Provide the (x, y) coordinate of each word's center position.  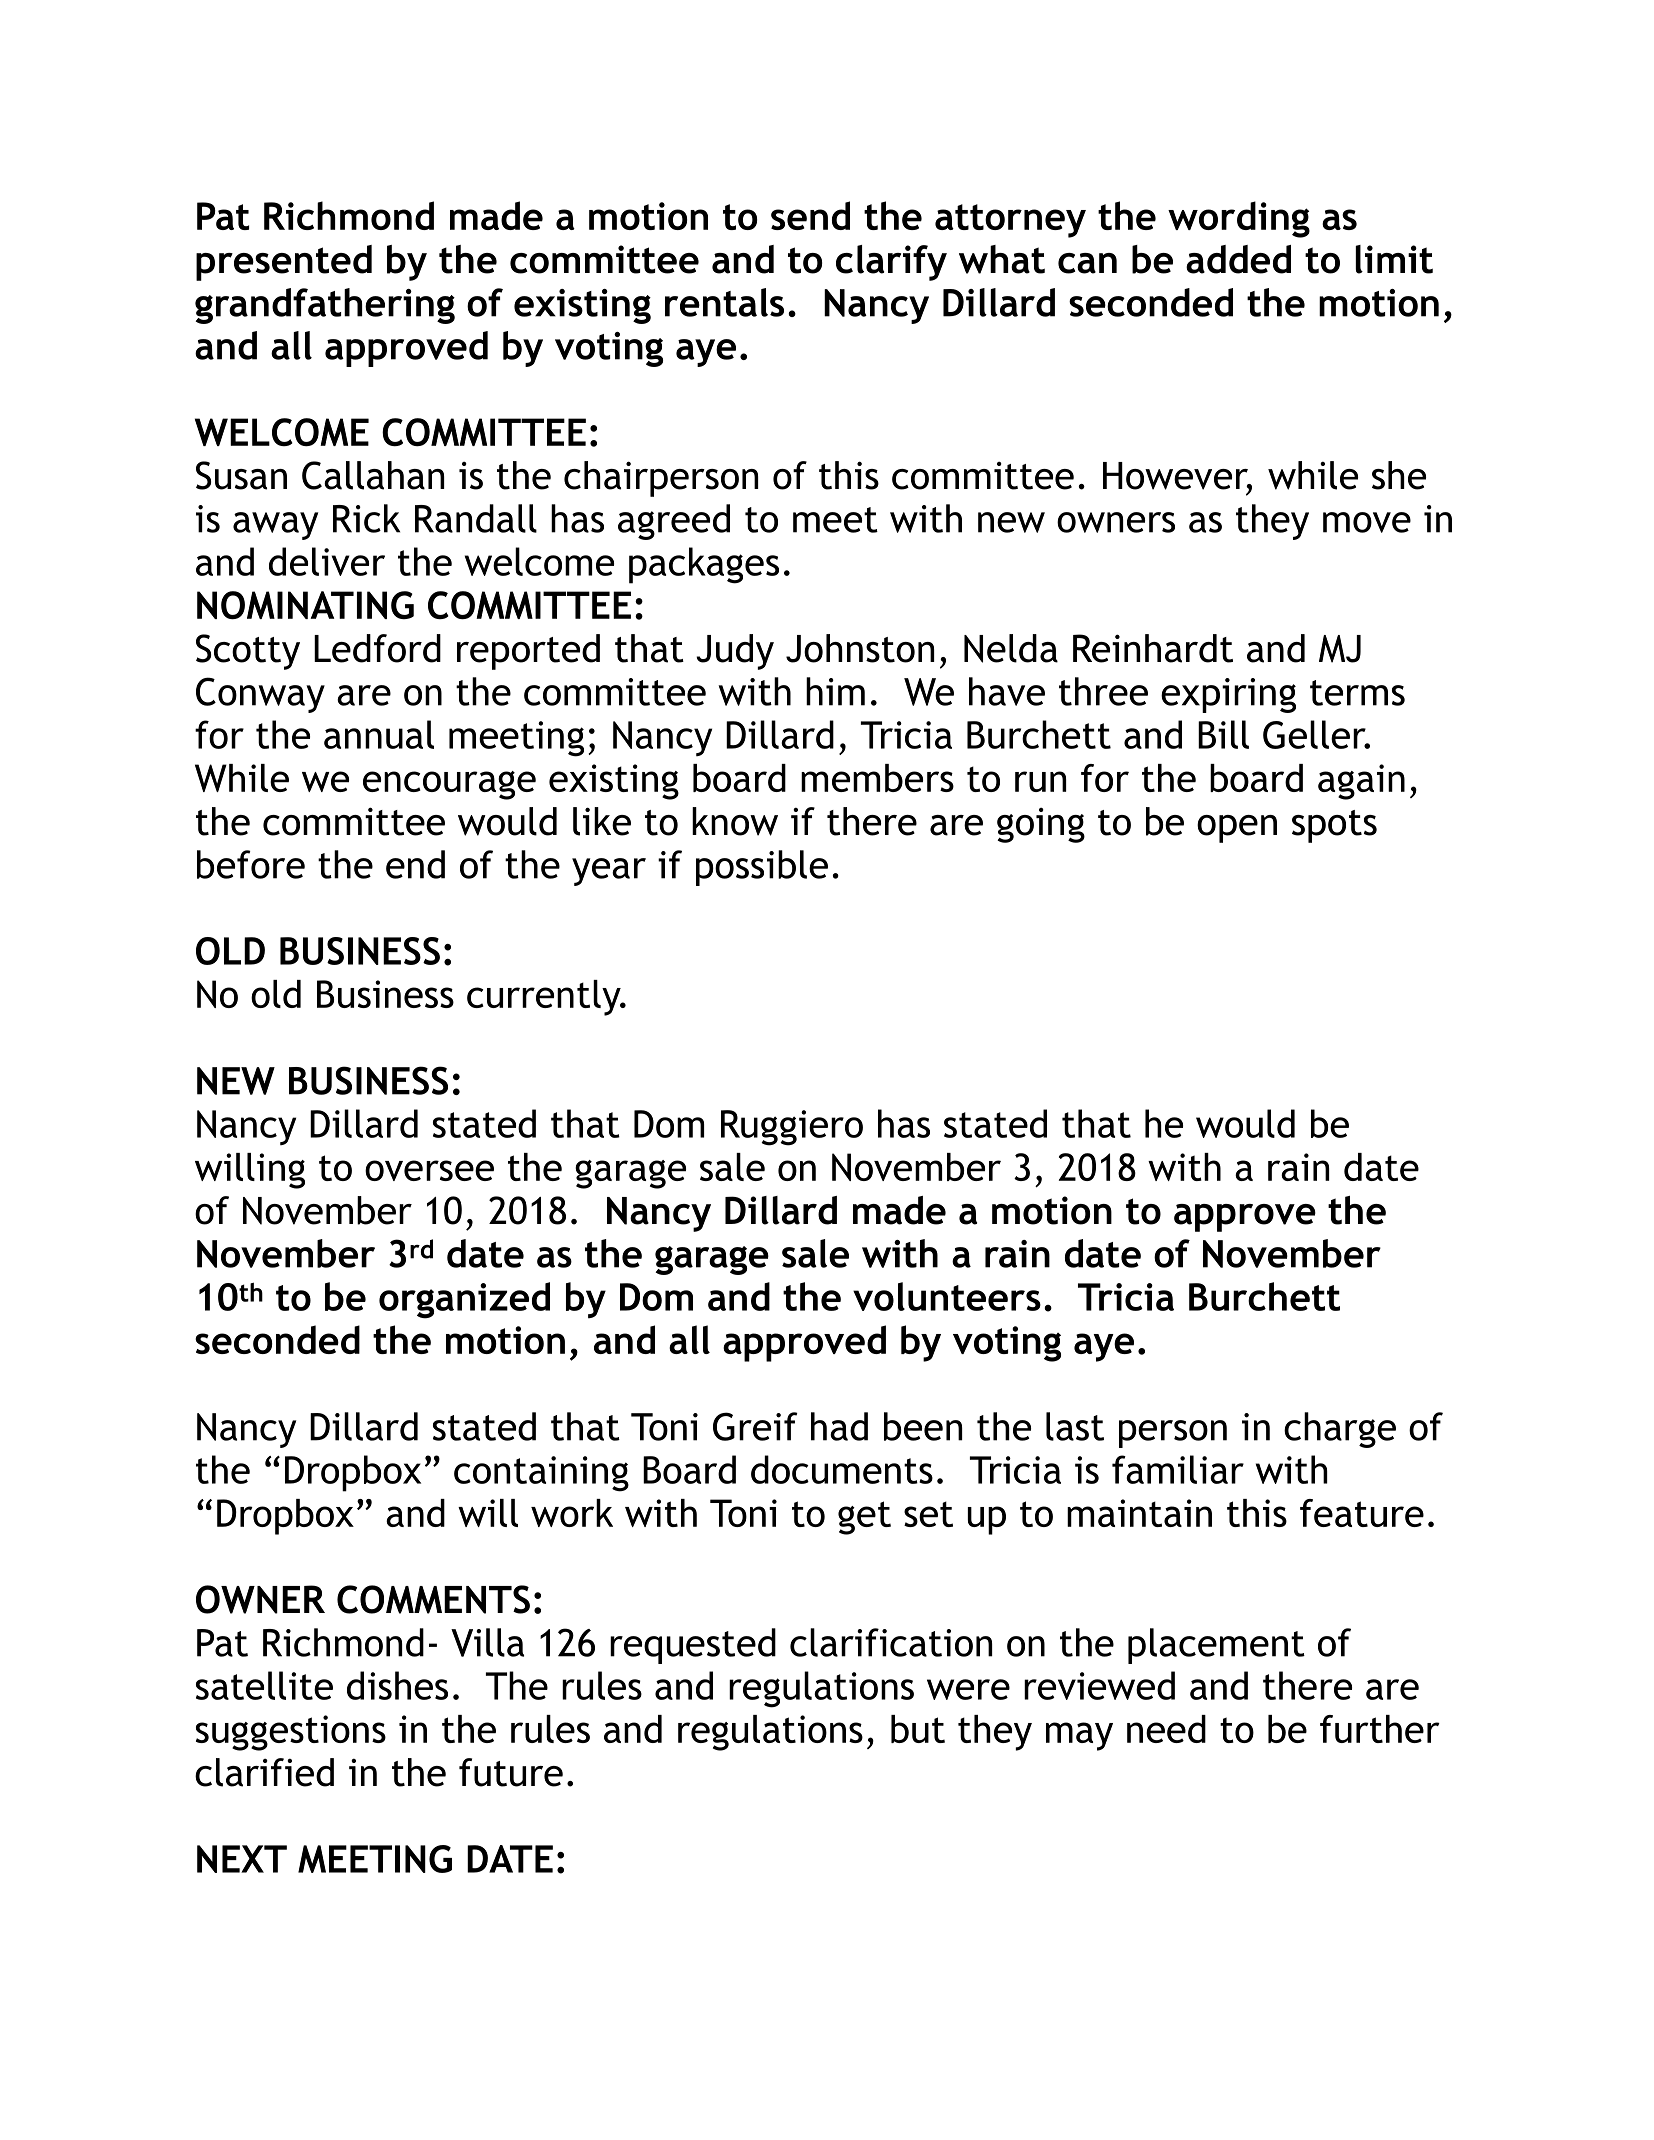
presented (284, 263)
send (810, 215)
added (1238, 259)
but (918, 1729)
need (1166, 1729)
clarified (264, 1772)
